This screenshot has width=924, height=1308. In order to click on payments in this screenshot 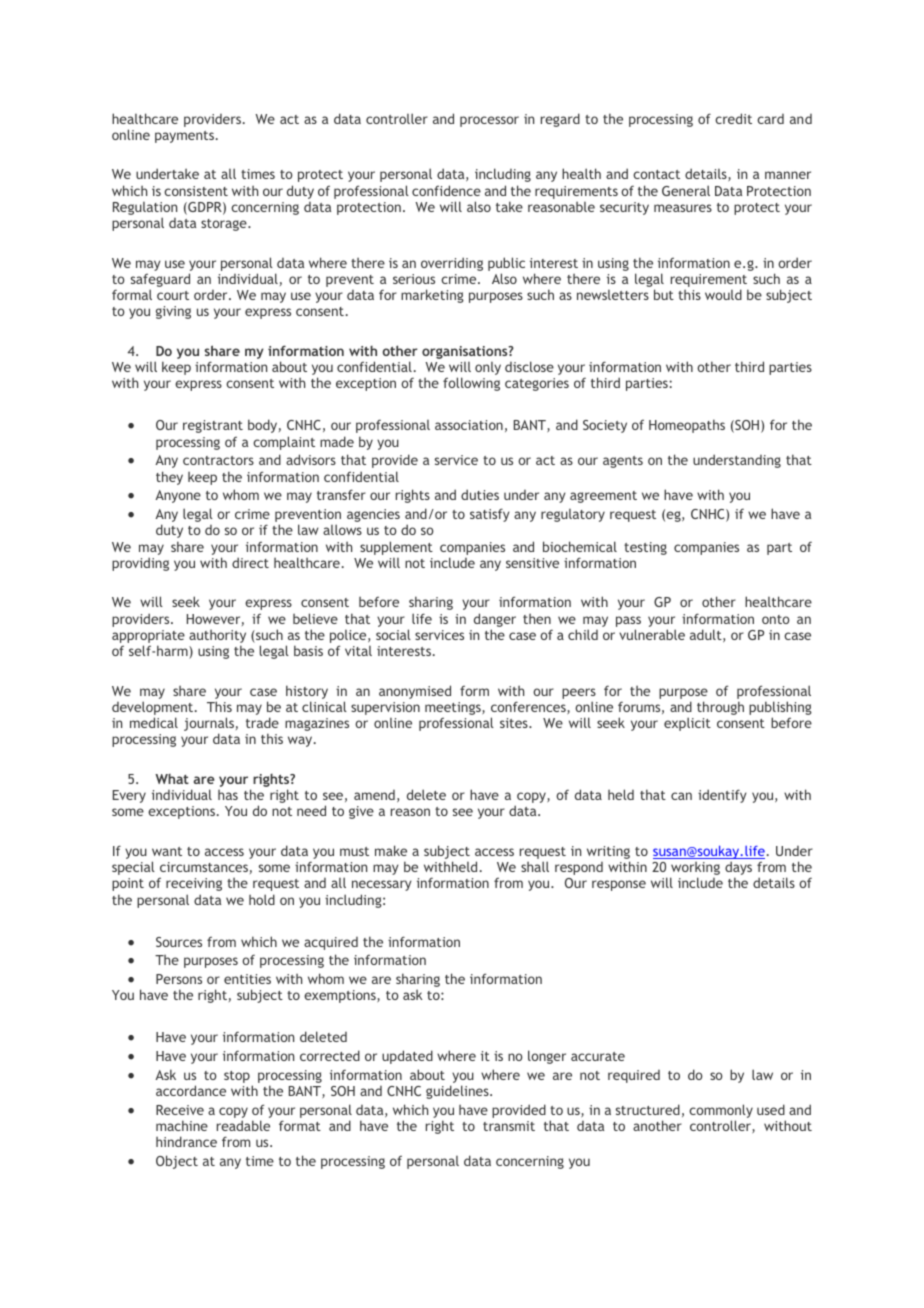, I will do `click(184, 137)`.
